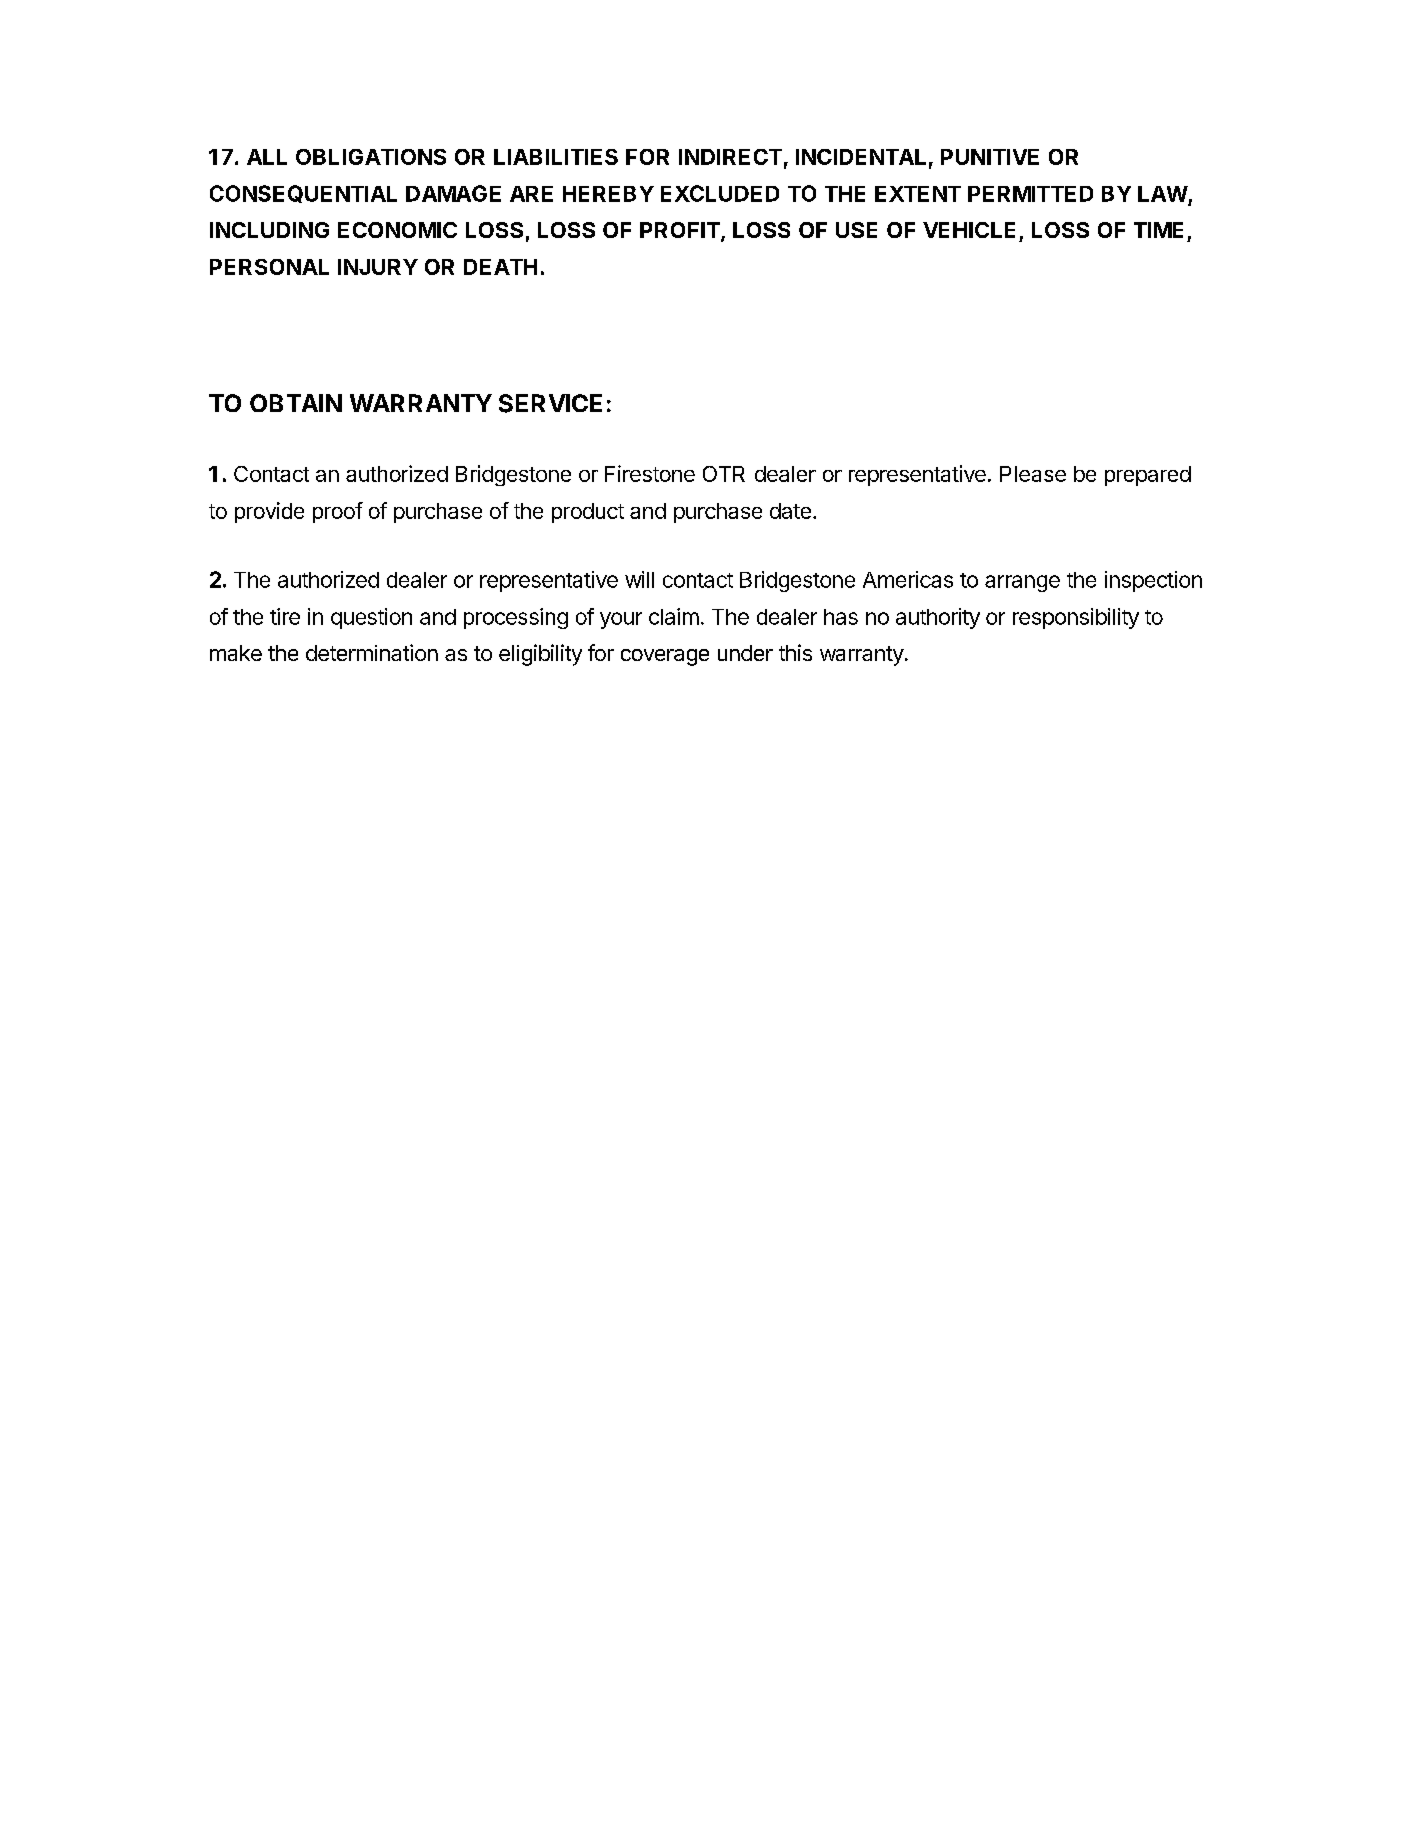  I want to click on Please, so click(1033, 474).
